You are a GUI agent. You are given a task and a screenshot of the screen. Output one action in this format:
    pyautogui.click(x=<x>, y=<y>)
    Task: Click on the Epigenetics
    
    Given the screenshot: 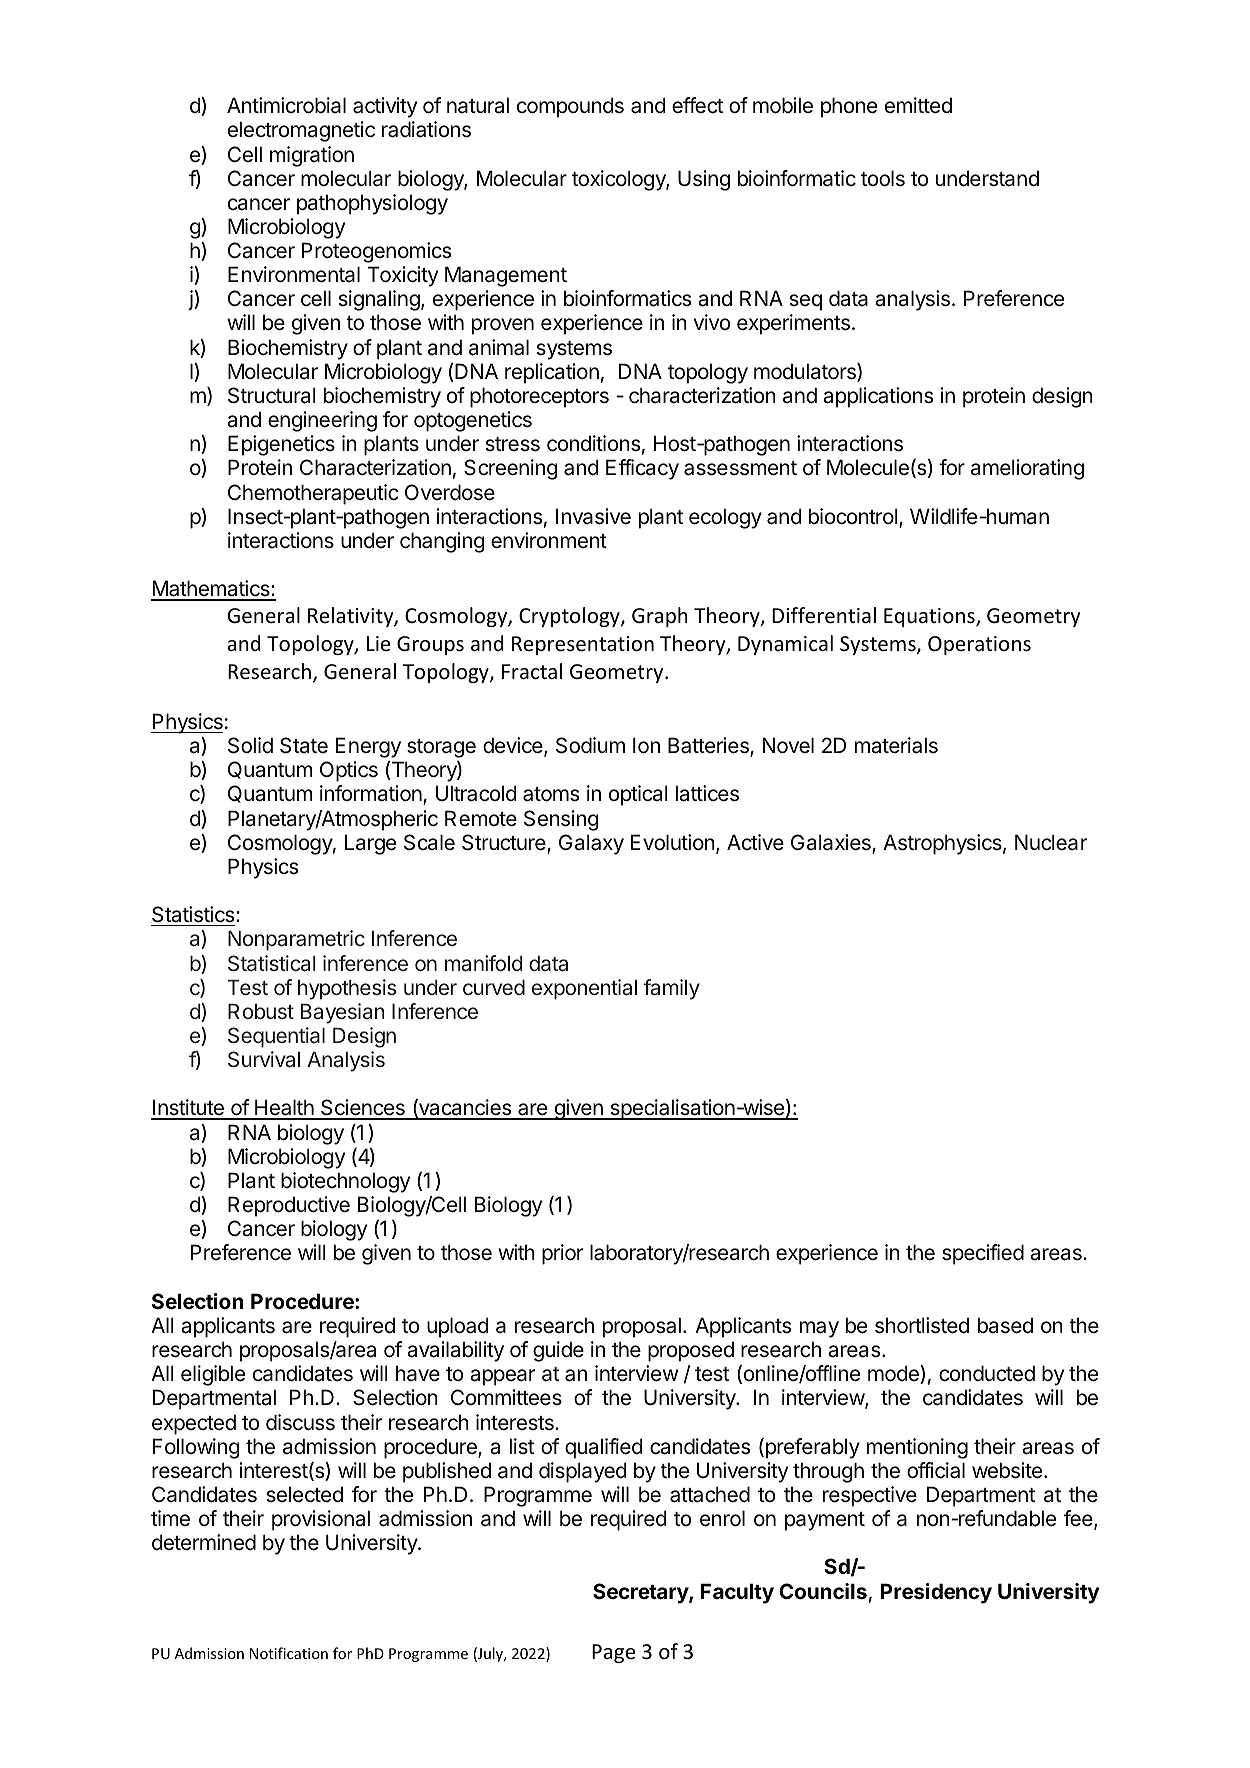 What is the action you would take?
    pyautogui.click(x=281, y=445)
